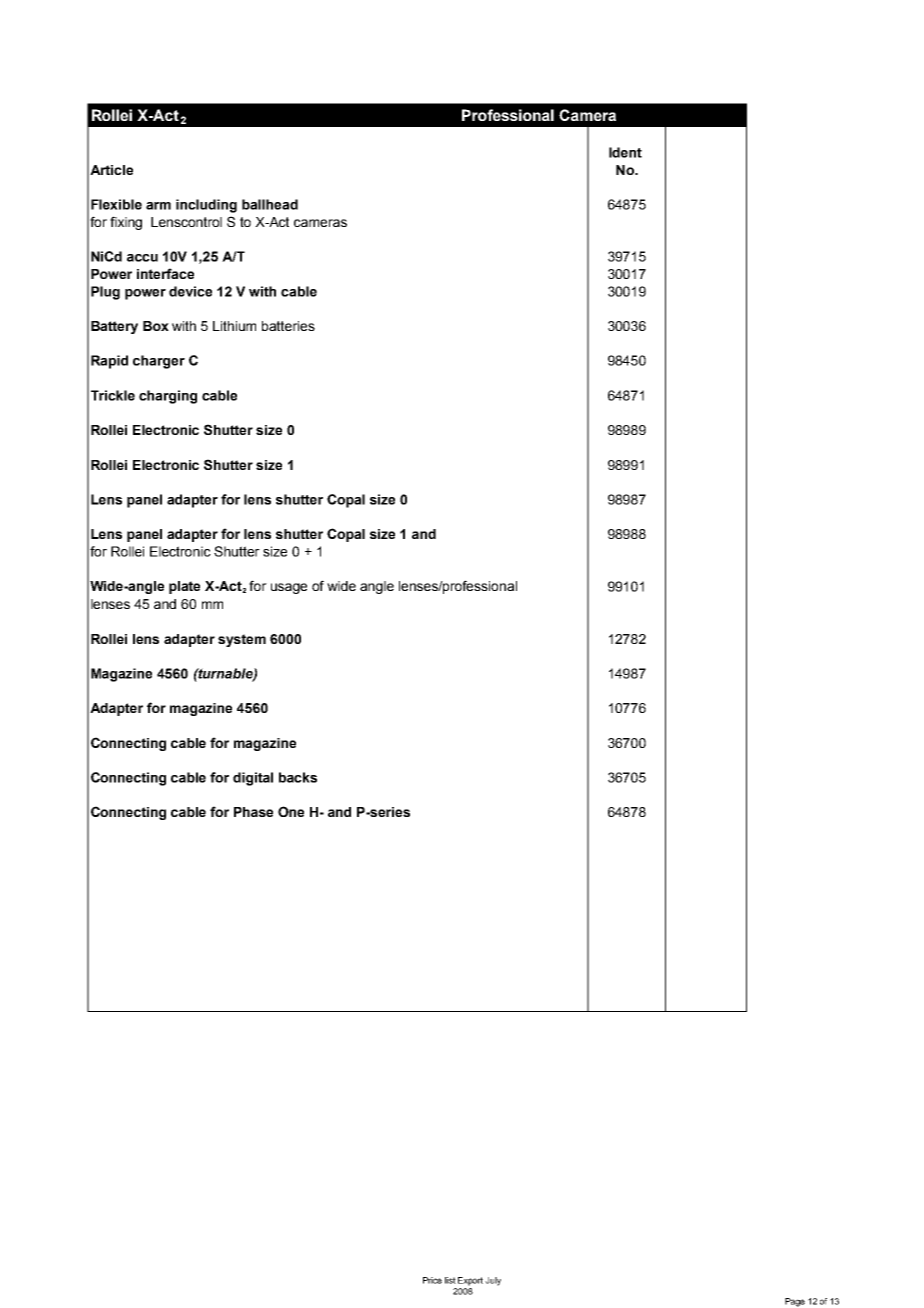 The width and height of the image is (924, 1308). I want to click on including, so click(206, 206).
